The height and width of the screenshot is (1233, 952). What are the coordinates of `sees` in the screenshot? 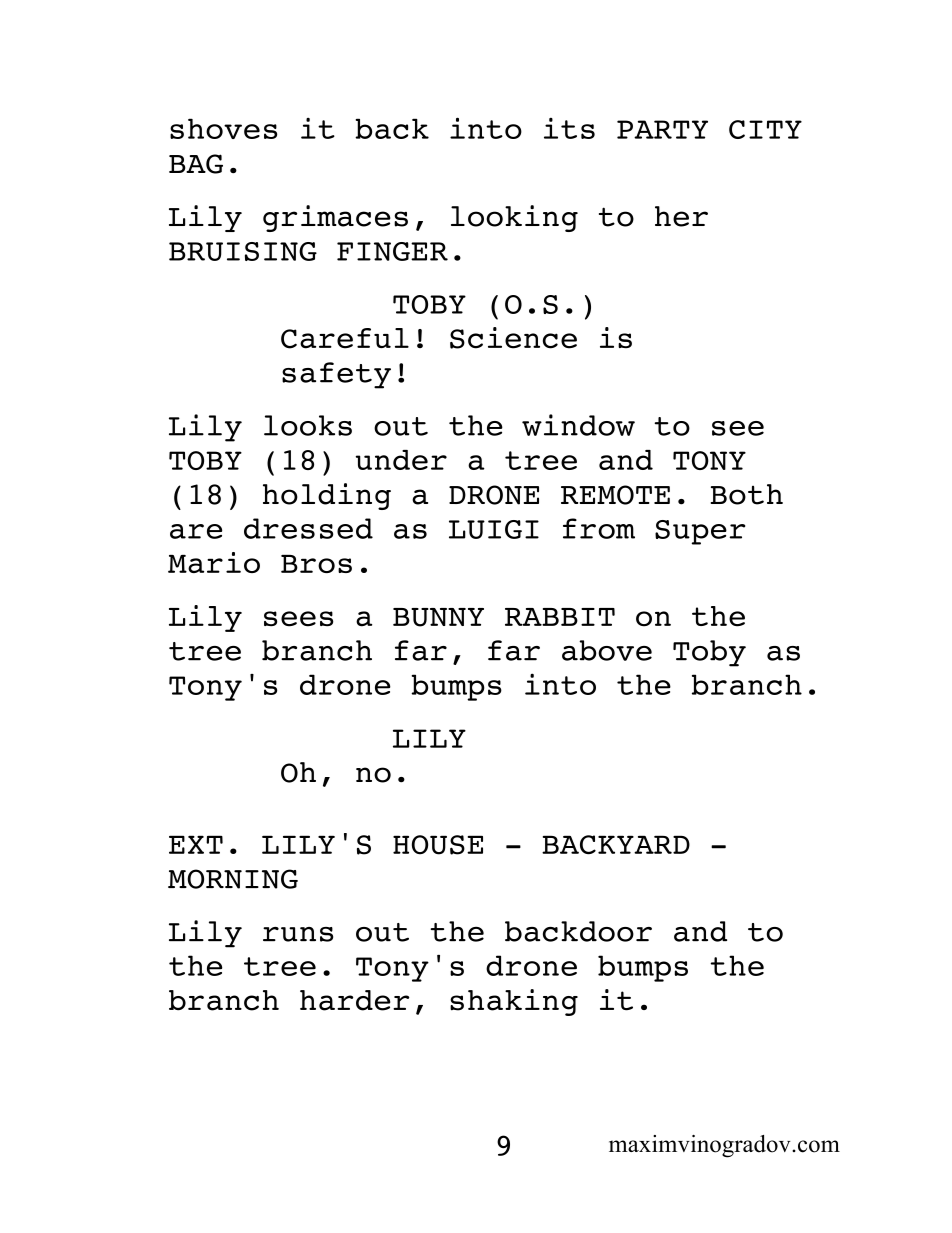 It's located at (298, 619).
